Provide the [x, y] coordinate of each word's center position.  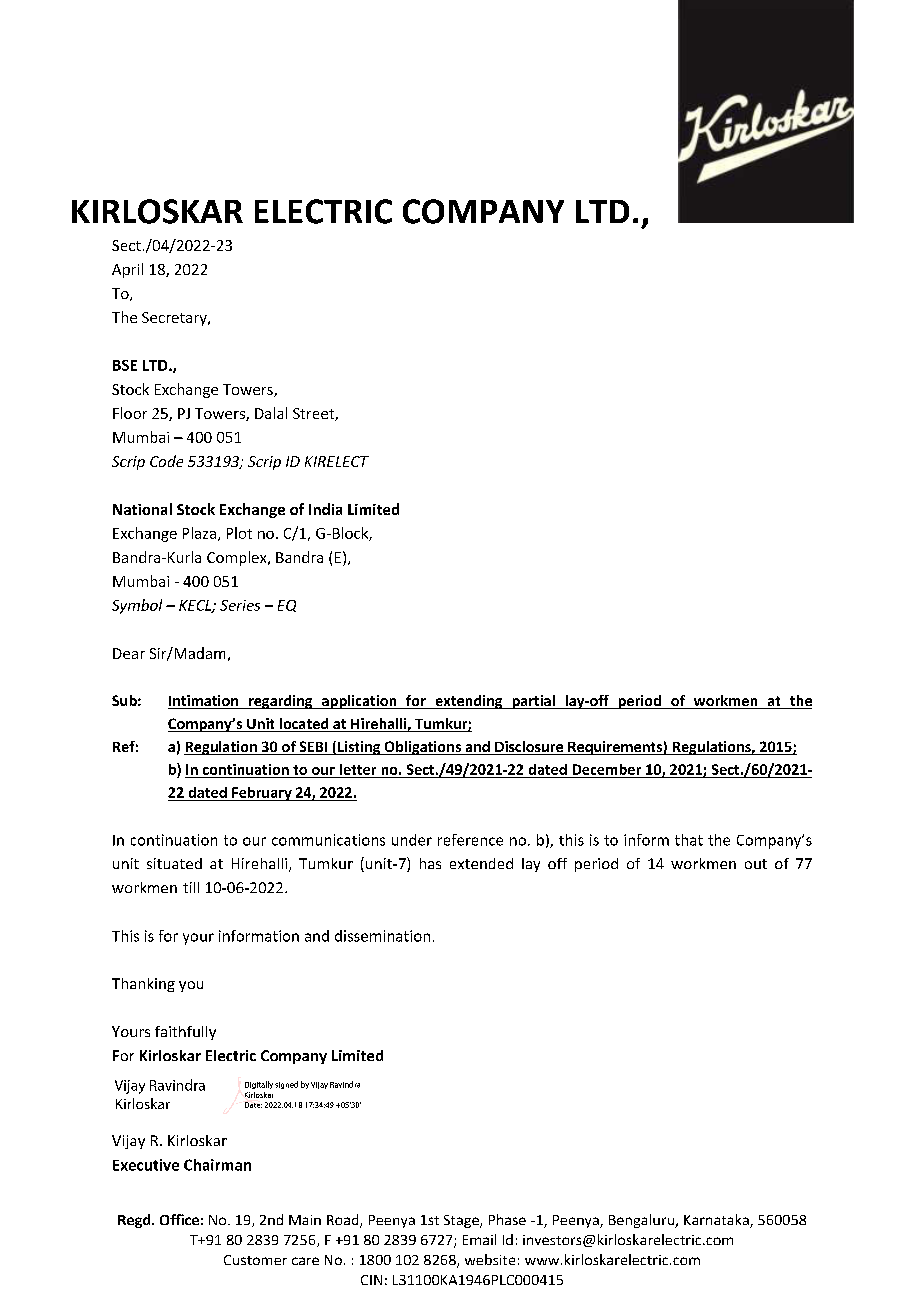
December [607, 769]
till [191, 887]
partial [533, 702]
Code [166, 461]
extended [481, 863]
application [359, 702]
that [689, 840]
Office [179, 1219]
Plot [239, 533]
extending [469, 702]
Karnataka [717, 1221]
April [127, 270]
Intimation [204, 702]
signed [286, 1085]
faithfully [185, 1033]
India [325, 509]
